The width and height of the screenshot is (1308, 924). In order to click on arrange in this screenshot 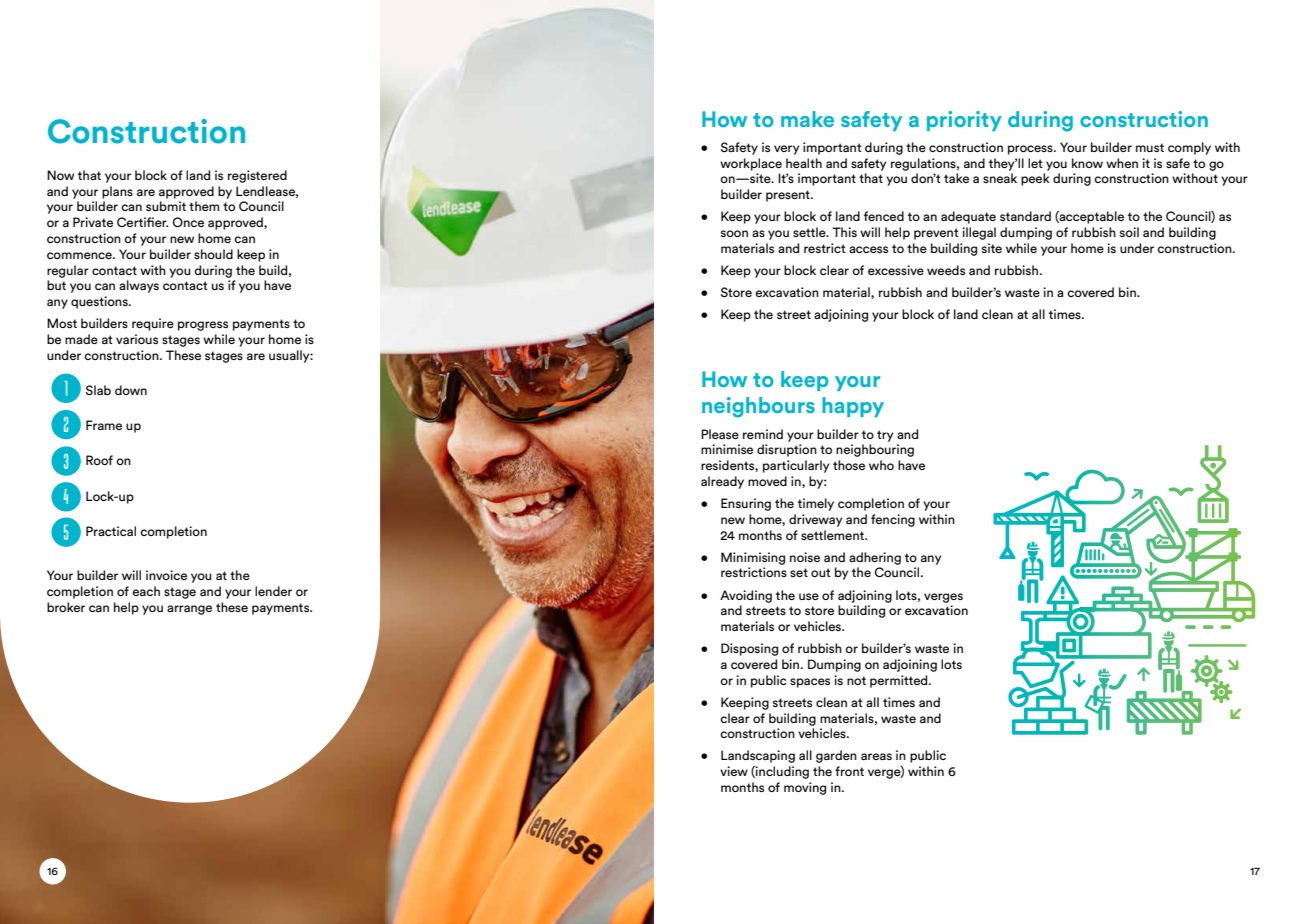, I will do `click(189, 610)`.
